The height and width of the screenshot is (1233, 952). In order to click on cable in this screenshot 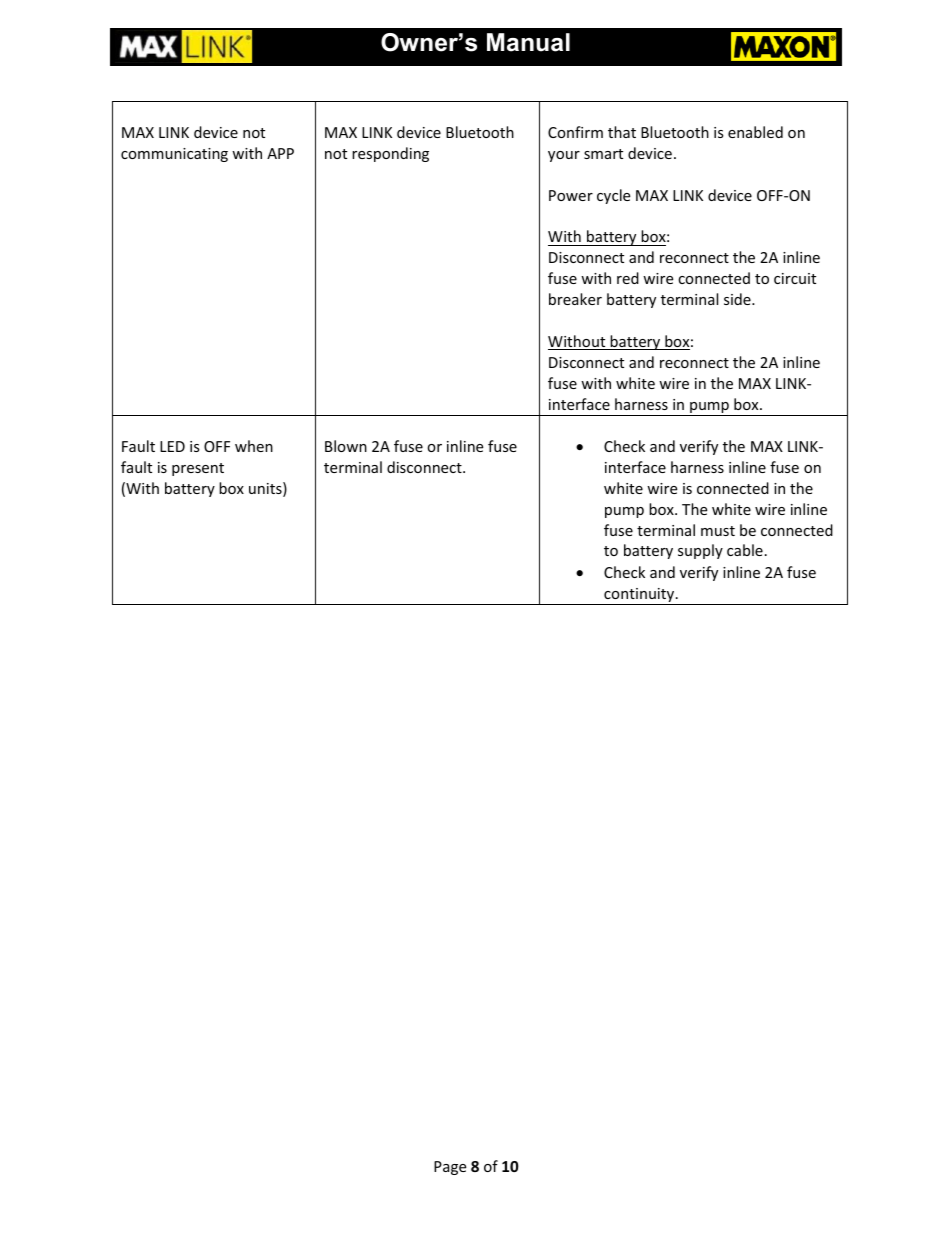, I will do `click(745, 550)`.
